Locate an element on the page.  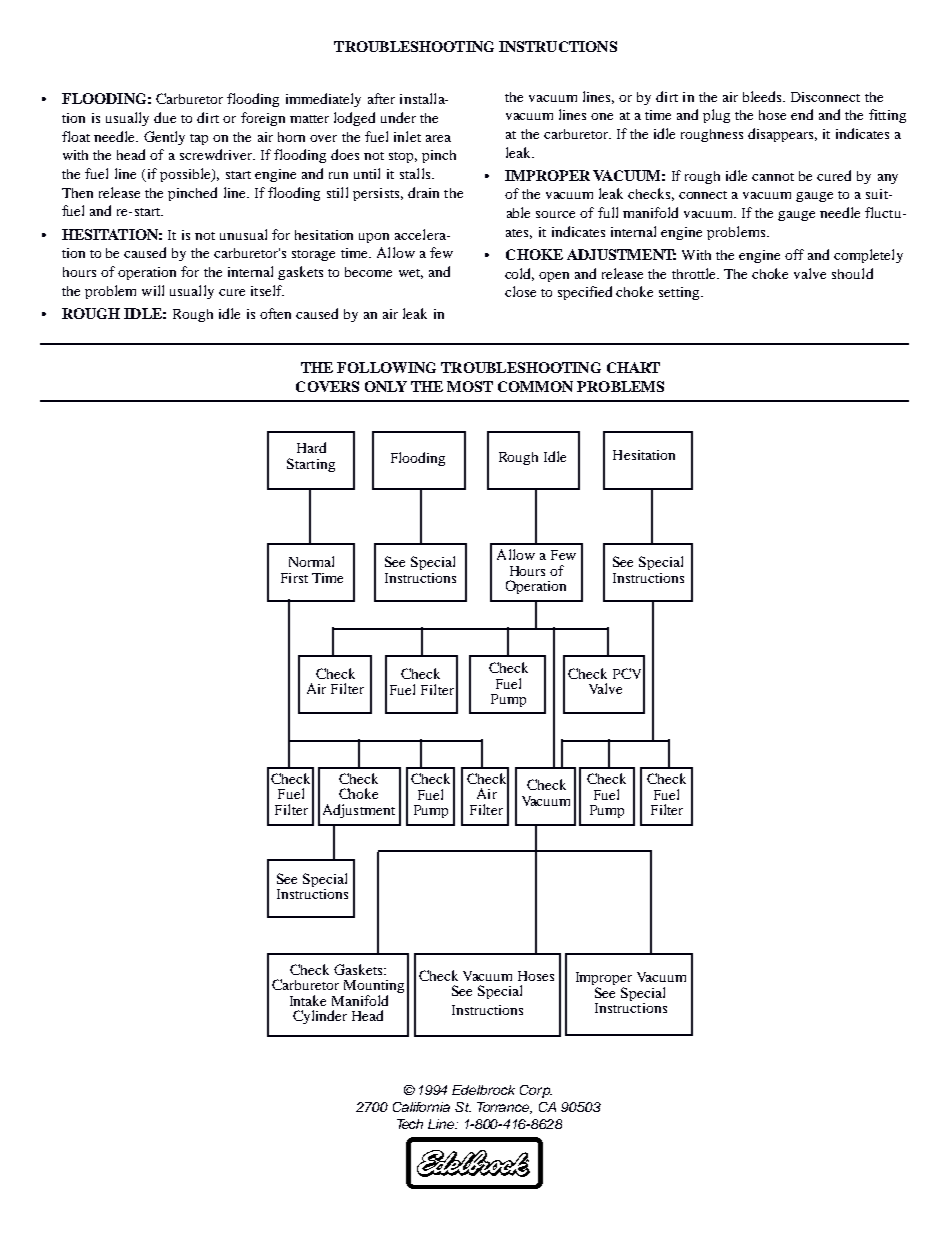
end is located at coordinates (802, 114).
